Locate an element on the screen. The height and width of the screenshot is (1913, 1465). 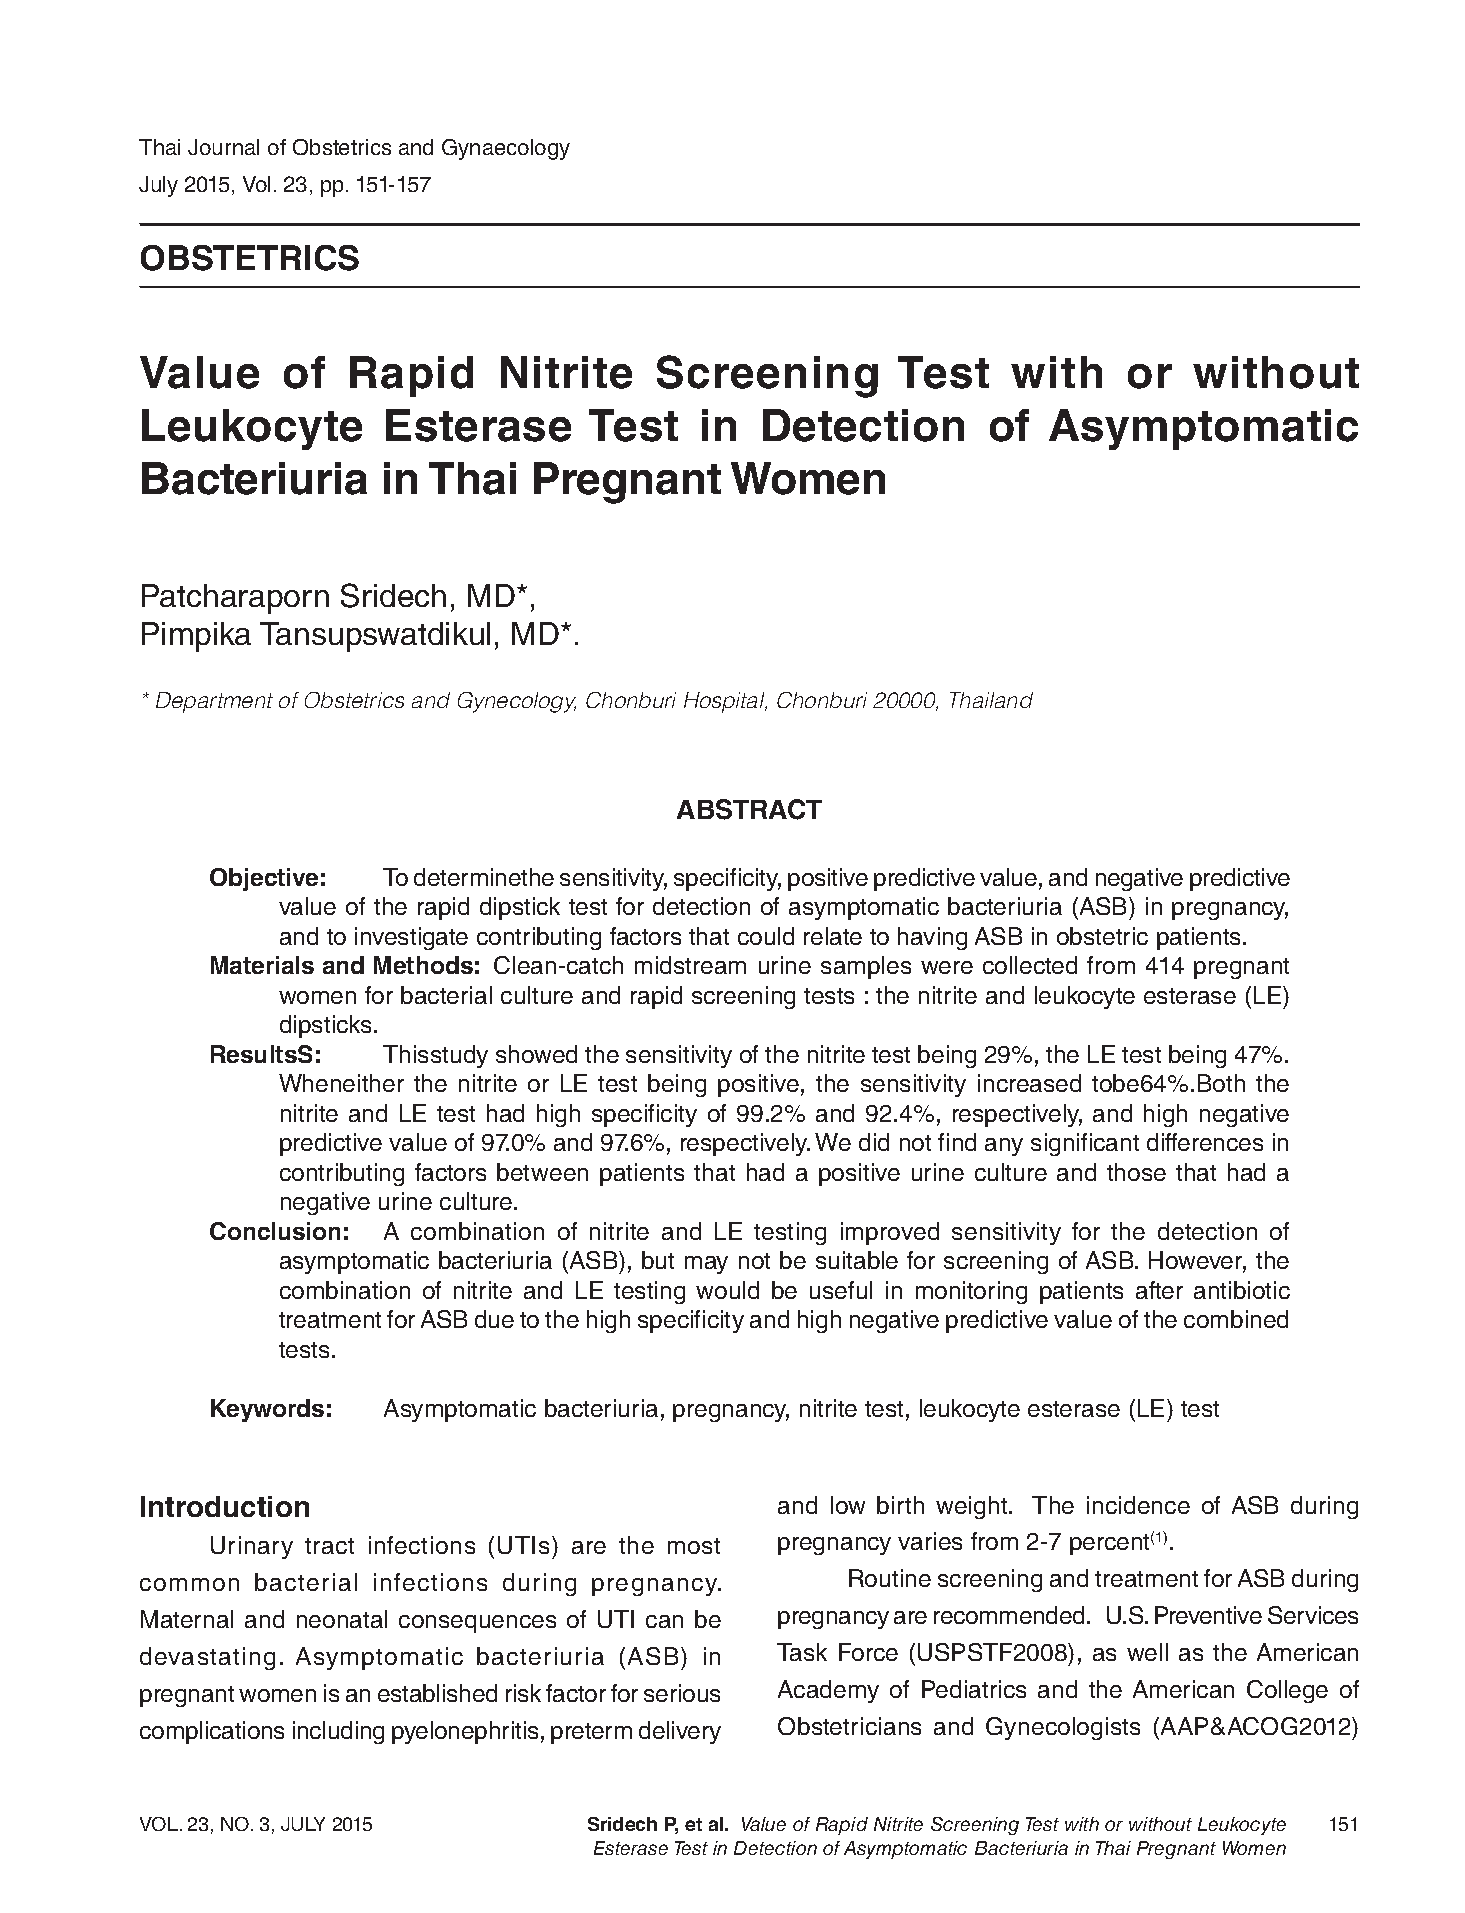
could is located at coordinates (766, 936).
